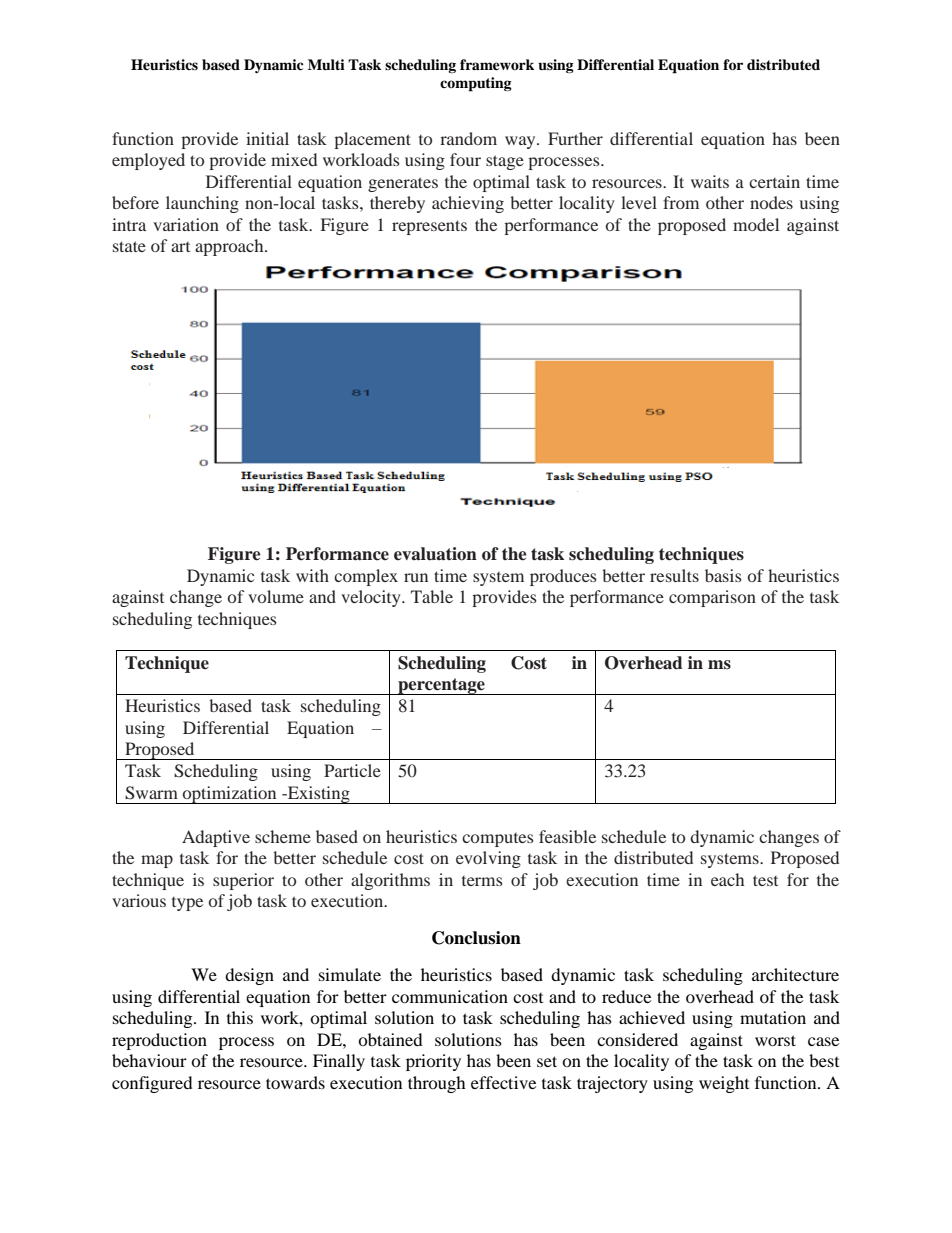 Image resolution: width=952 pixels, height=1233 pixels. I want to click on each, so click(727, 879).
